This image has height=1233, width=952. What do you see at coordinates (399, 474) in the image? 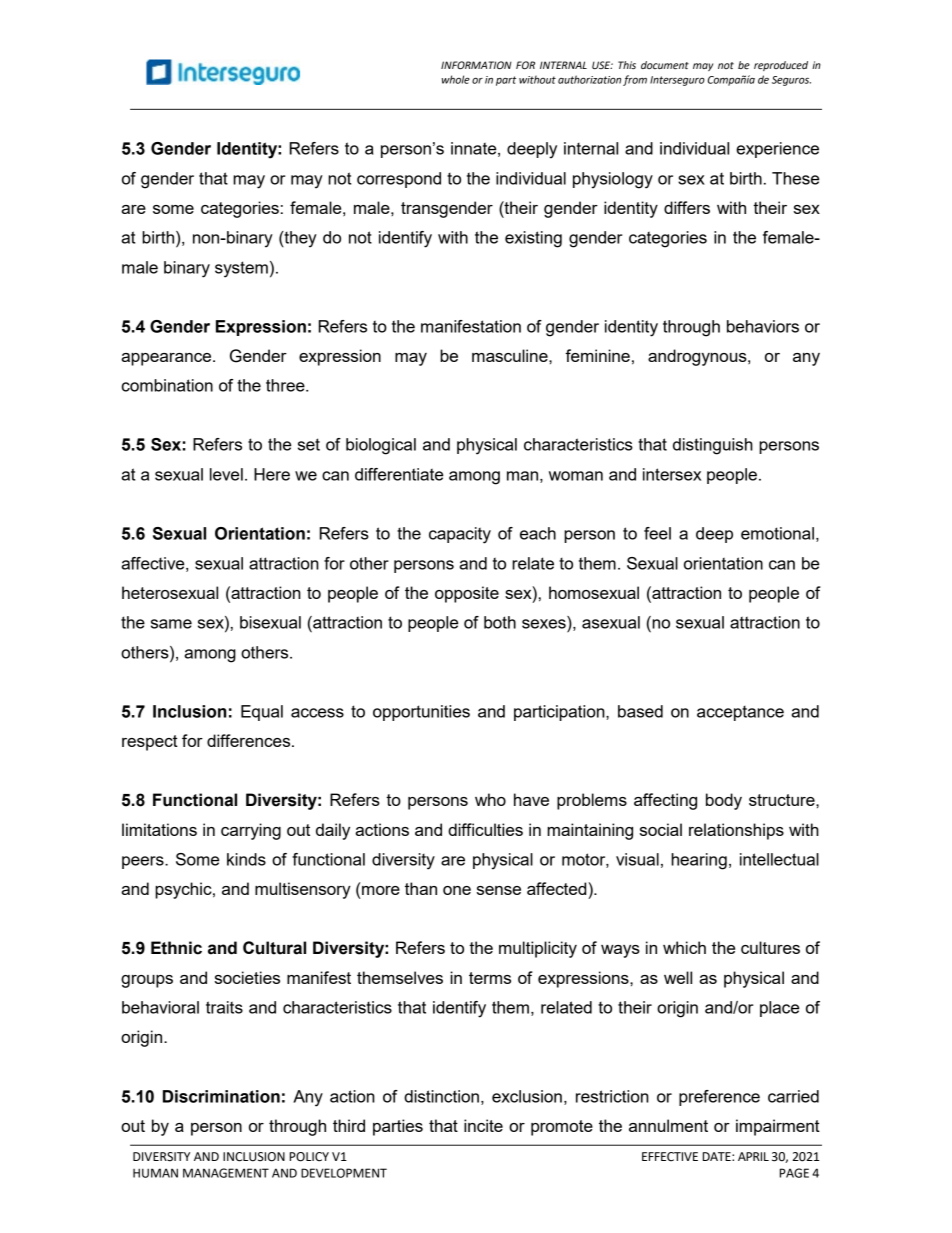
I see `differentiate` at bounding box center [399, 474].
